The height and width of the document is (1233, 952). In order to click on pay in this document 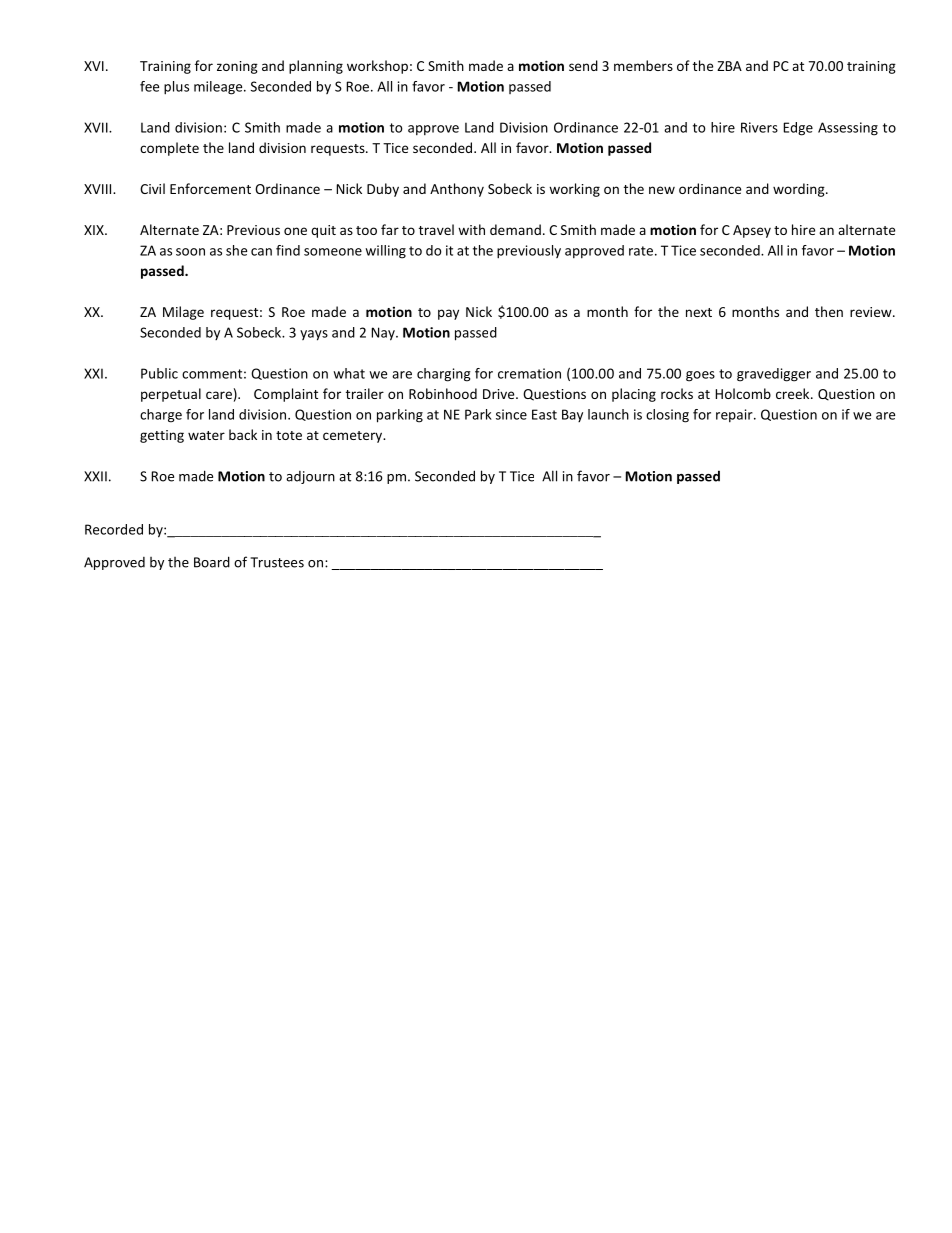, I will do `click(448, 314)`.
